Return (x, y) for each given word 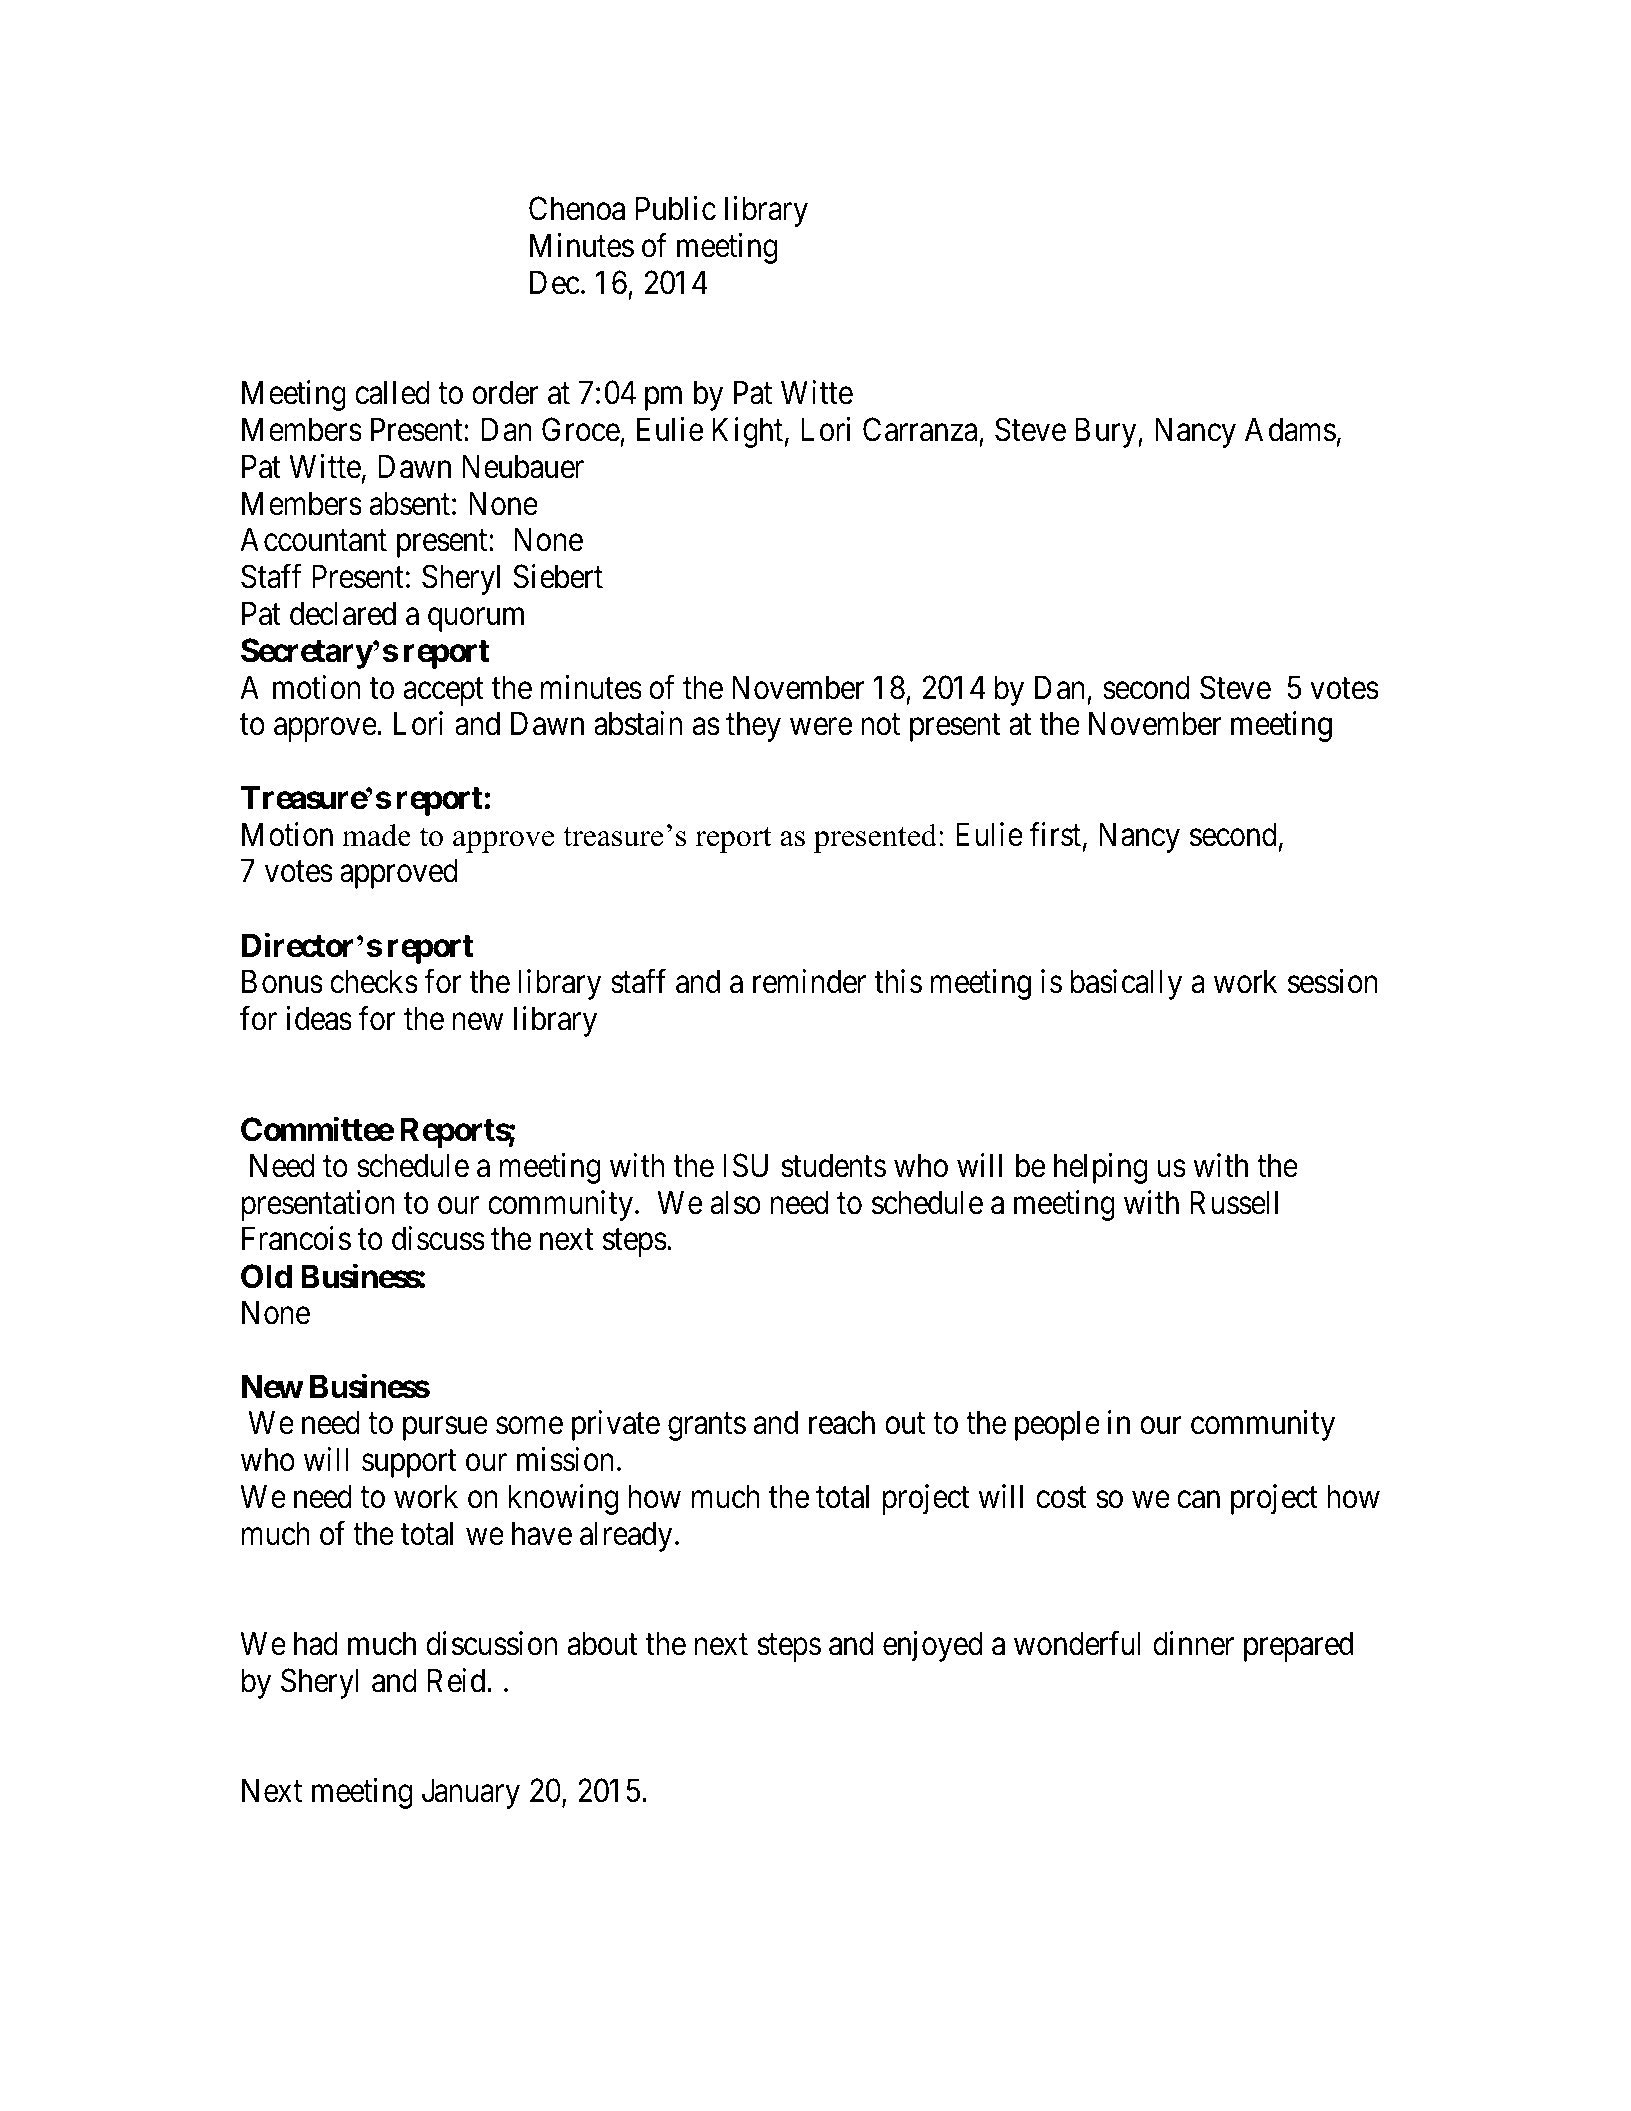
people (1057, 1425)
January (471, 1794)
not (880, 725)
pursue (445, 1429)
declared (343, 613)
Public (675, 208)
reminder (809, 981)
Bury (1107, 433)
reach (842, 1422)
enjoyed (933, 1646)
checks (374, 981)
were (821, 727)
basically (1126, 984)
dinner (1193, 1643)
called (392, 392)
